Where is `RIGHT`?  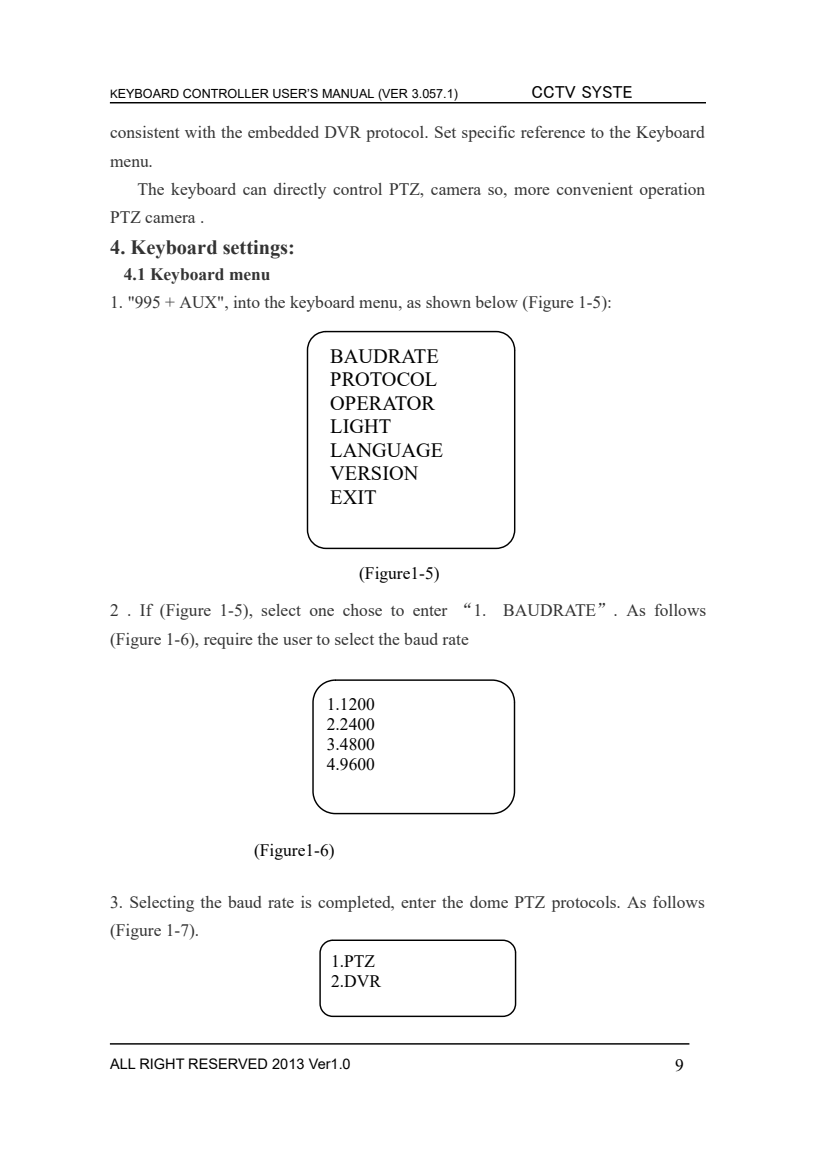
RIGHT is located at coordinates (162, 1064).
